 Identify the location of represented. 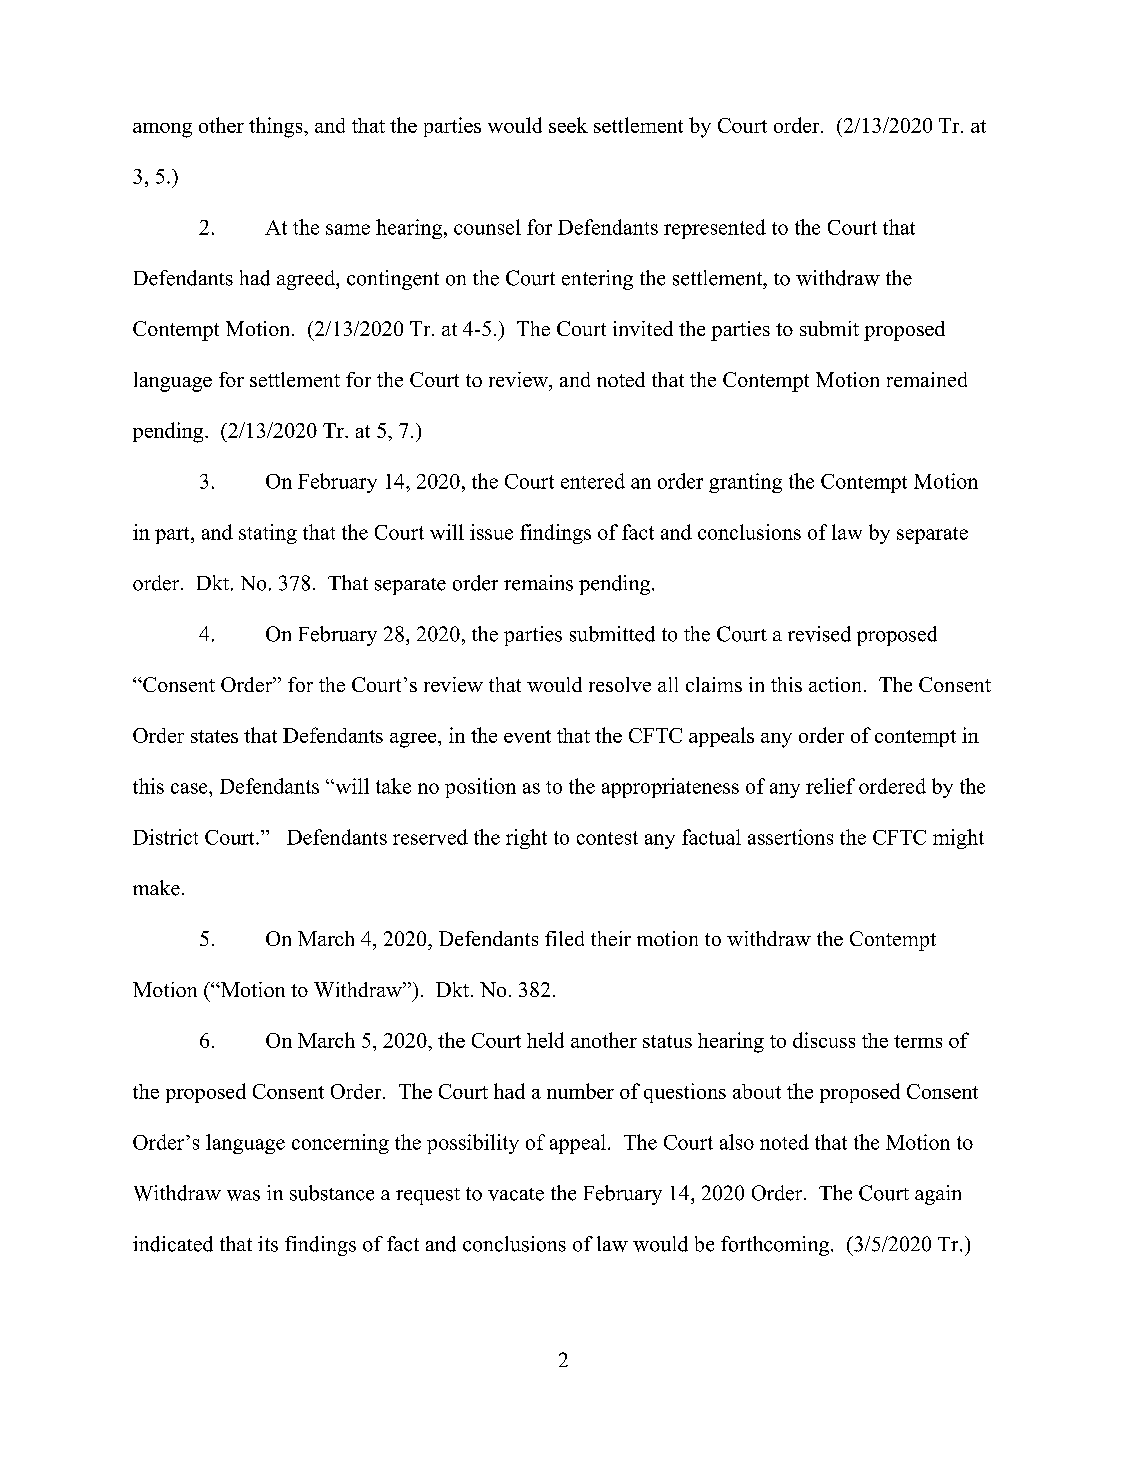
(715, 229).
